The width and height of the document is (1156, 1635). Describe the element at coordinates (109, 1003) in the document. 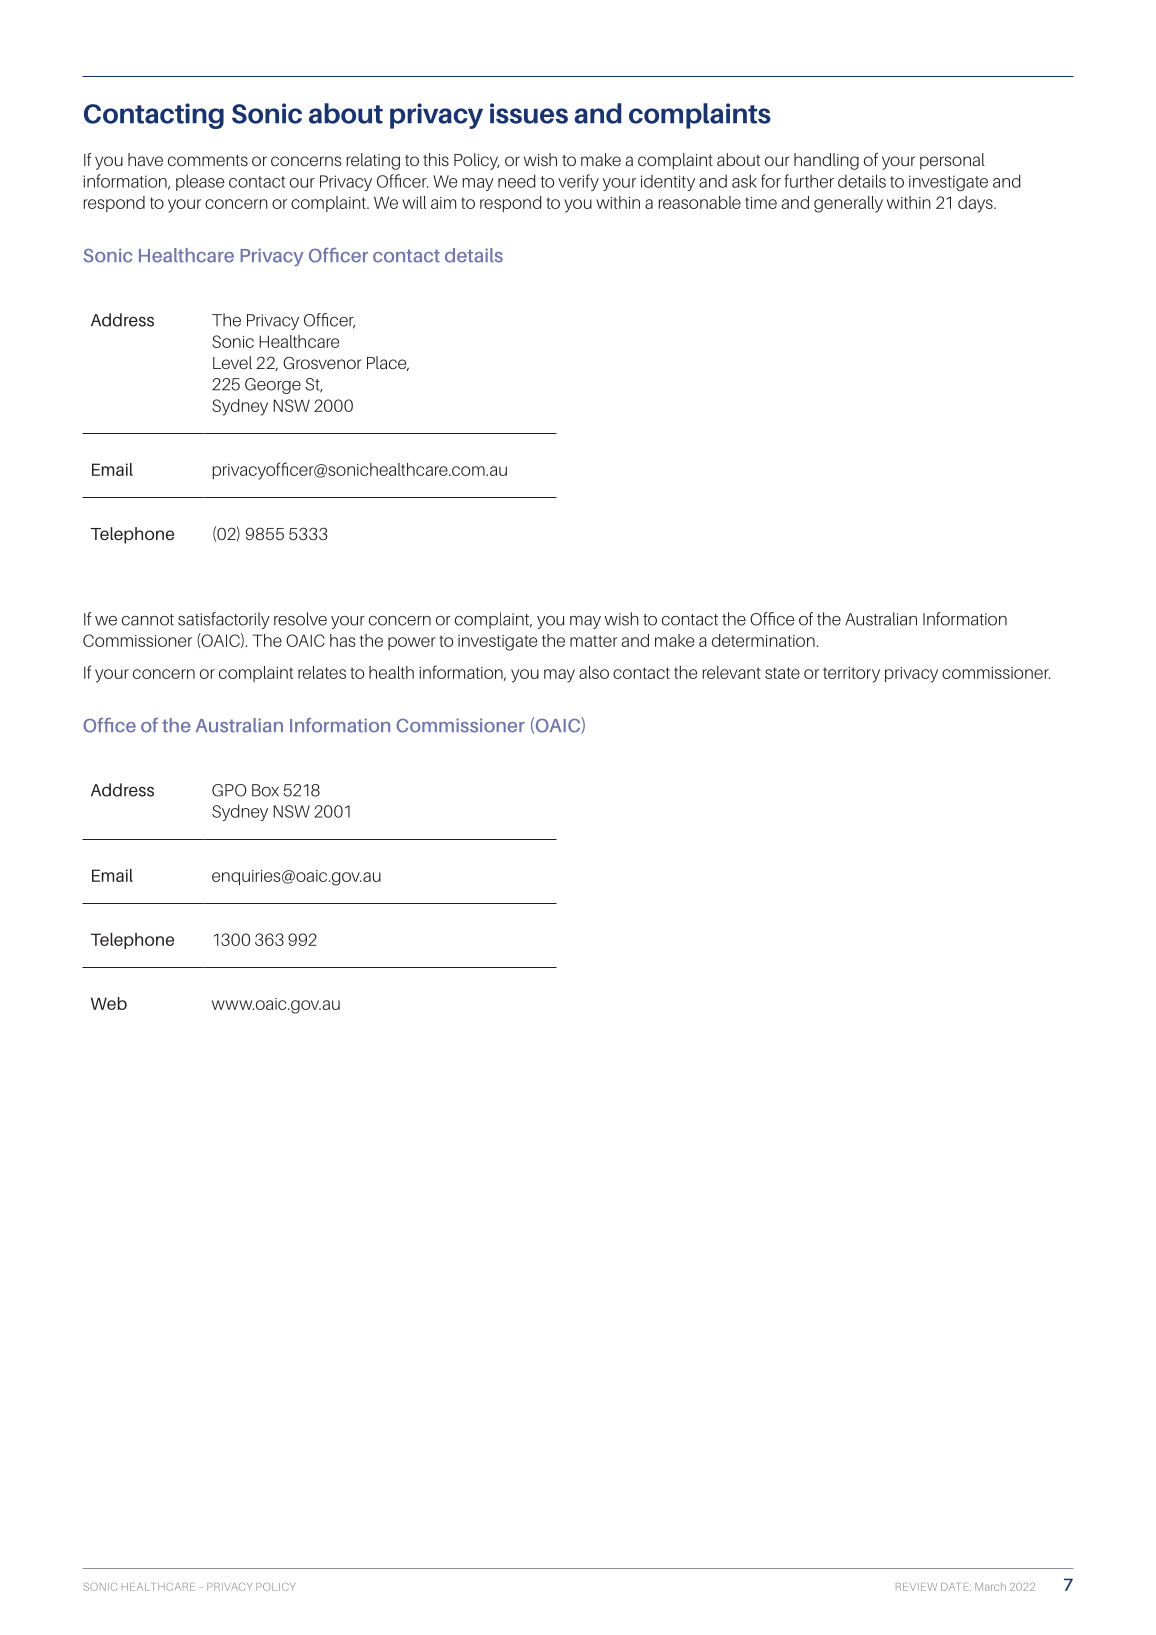

I see `Web` at that location.
